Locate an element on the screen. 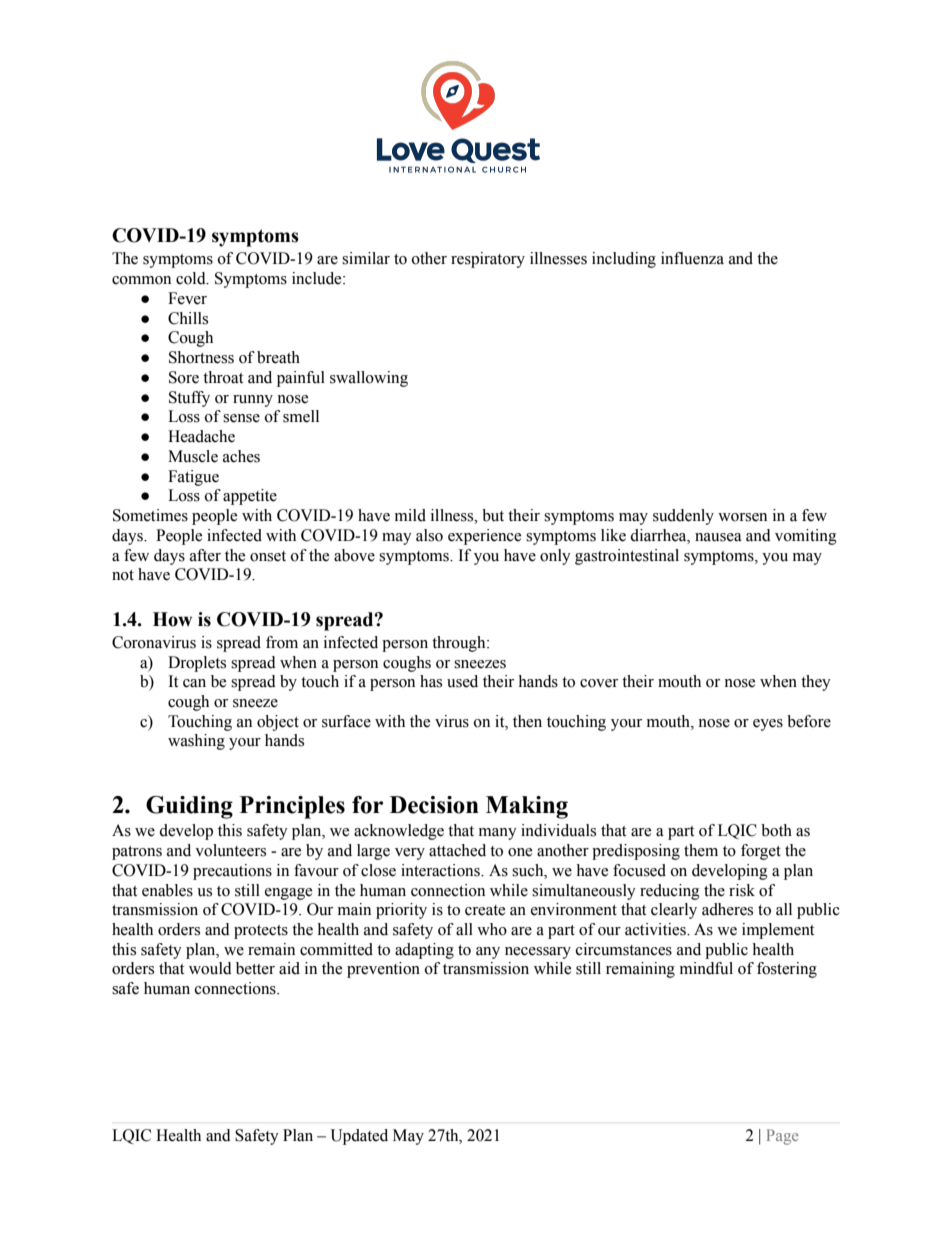 The height and width of the screenshot is (1233, 952). experience is located at coordinates (484, 537).
